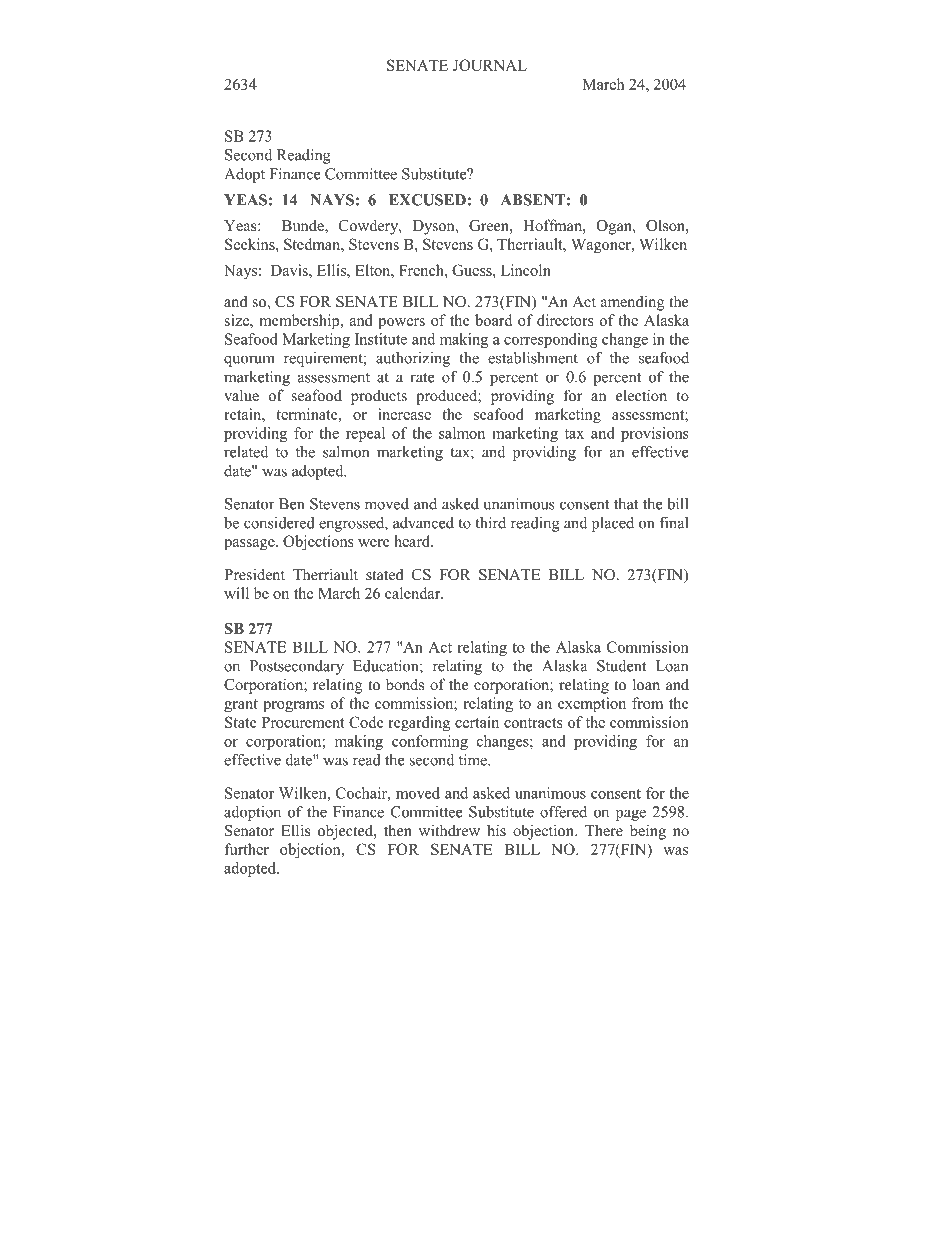  What do you see at coordinates (490, 65) in the screenshot?
I see `JOURNAL` at bounding box center [490, 65].
